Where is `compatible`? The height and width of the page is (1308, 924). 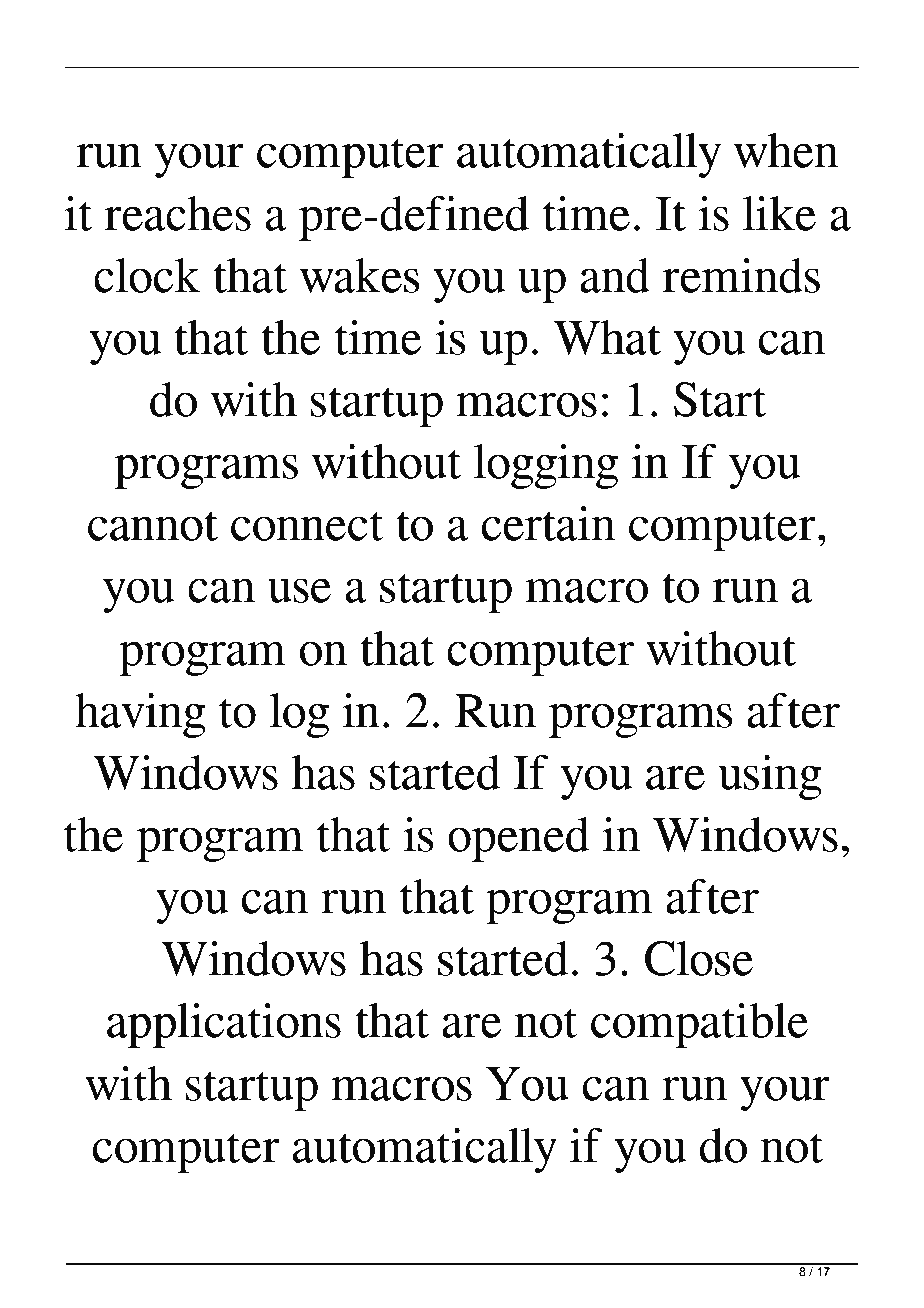 compatible is located at coordinates (699, 1025).
